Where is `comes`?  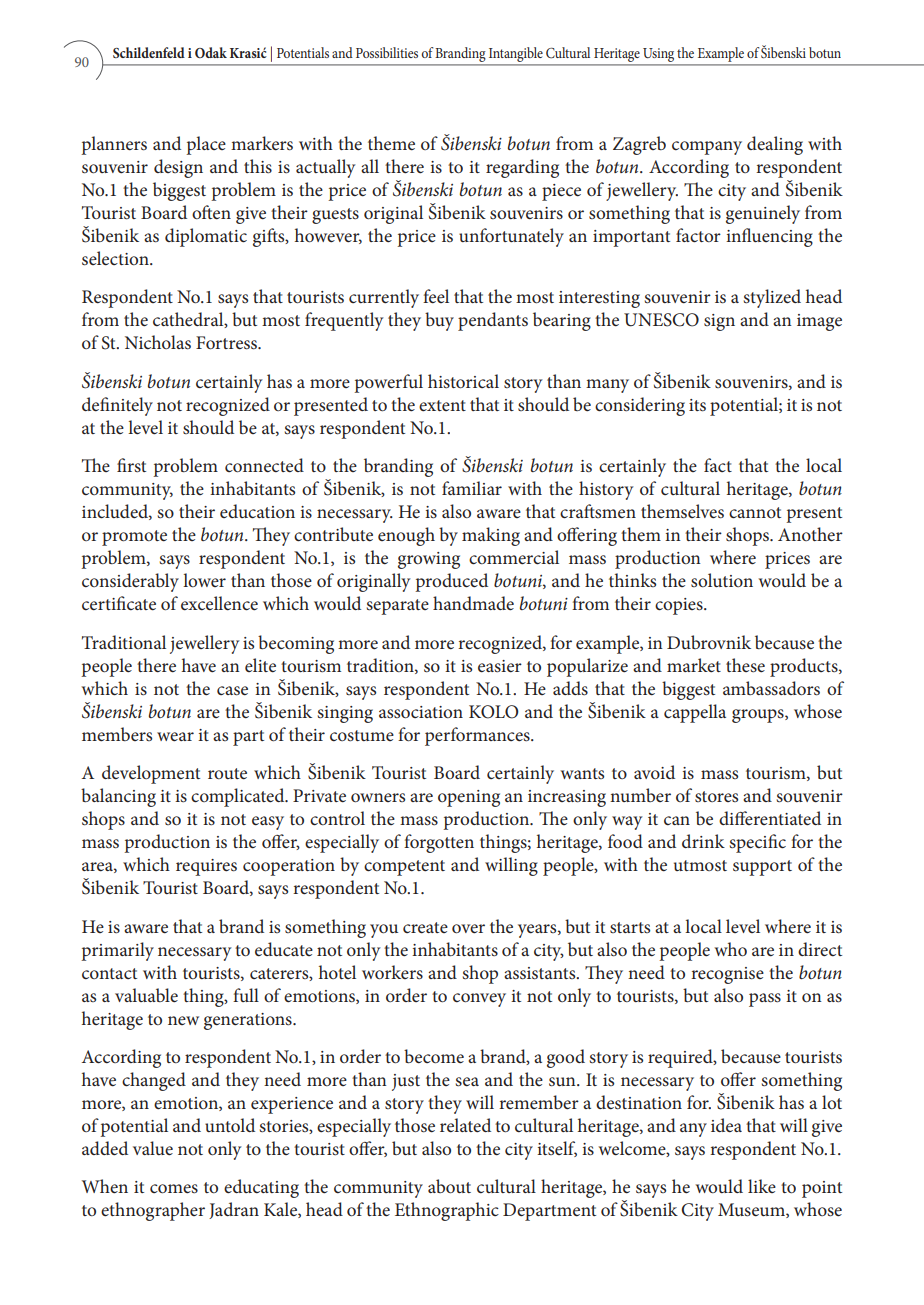 comes is located at coordinates (174, 1189).
